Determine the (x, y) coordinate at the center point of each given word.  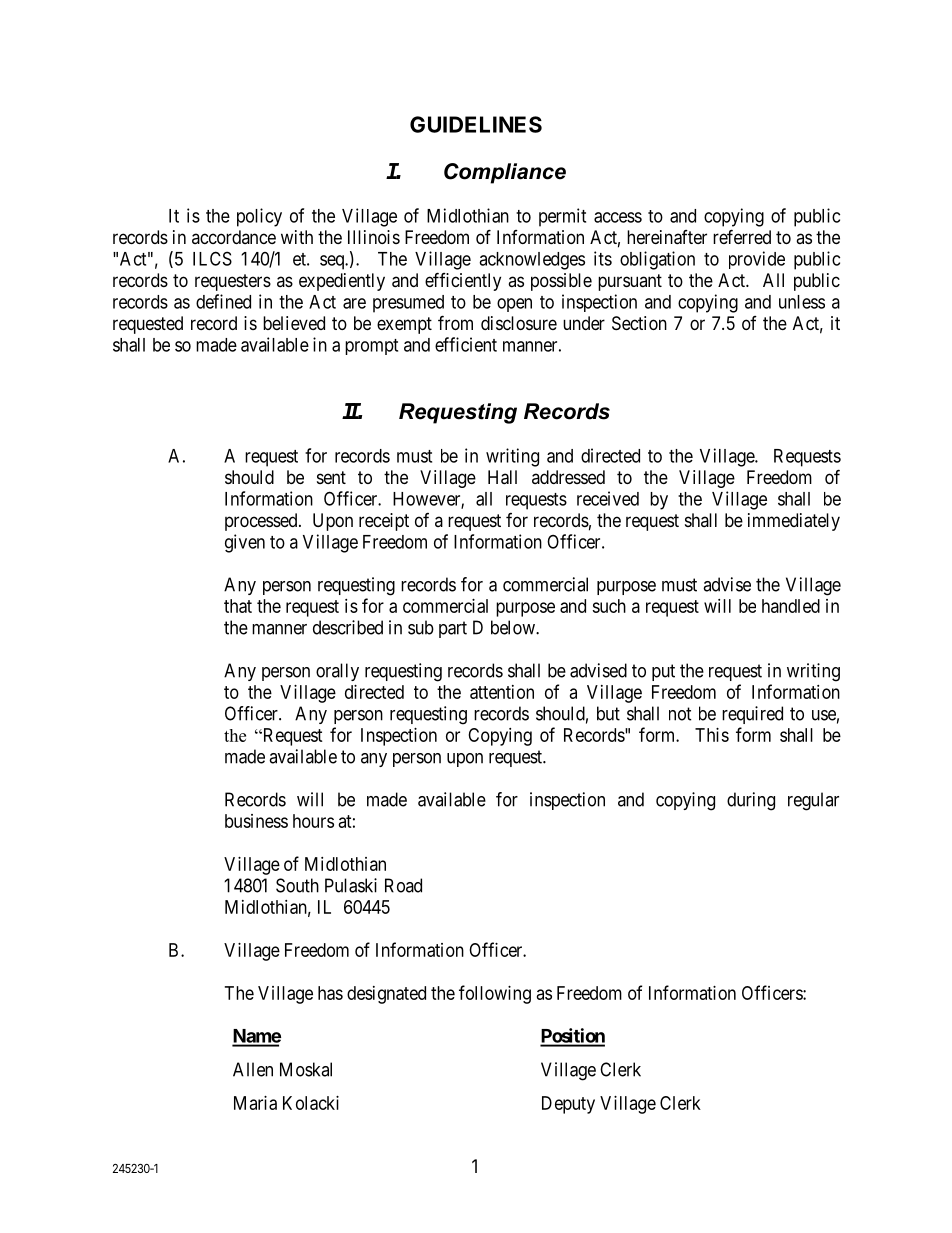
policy (259, 217)
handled (791, 606)
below (514, 627)
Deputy (568, 1105)
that (238, 606)
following (495, 994)
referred (742, 236)
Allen (253, 1069)
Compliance (505, 173)
